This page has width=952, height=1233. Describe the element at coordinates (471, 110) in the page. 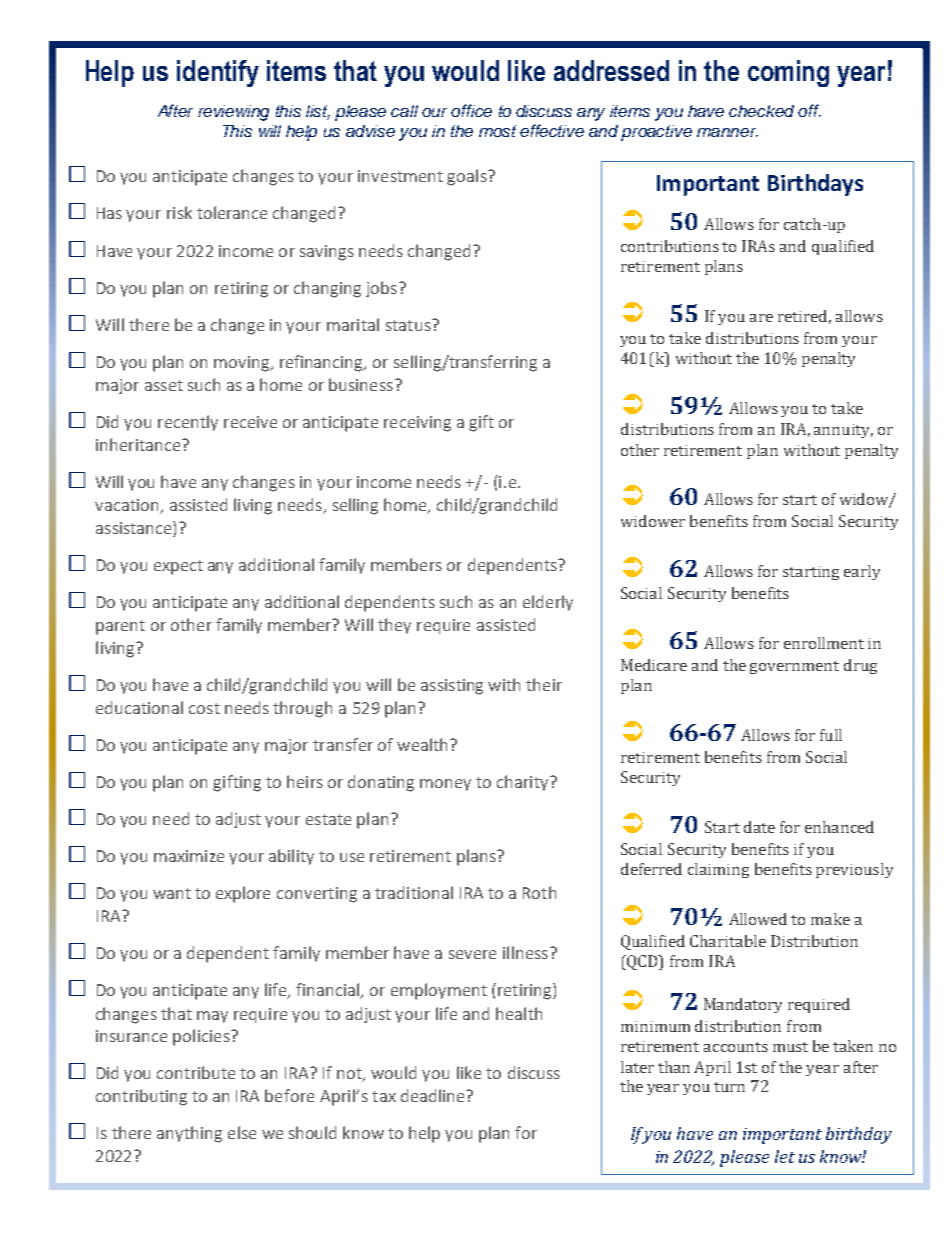

I see `office` at that location.
